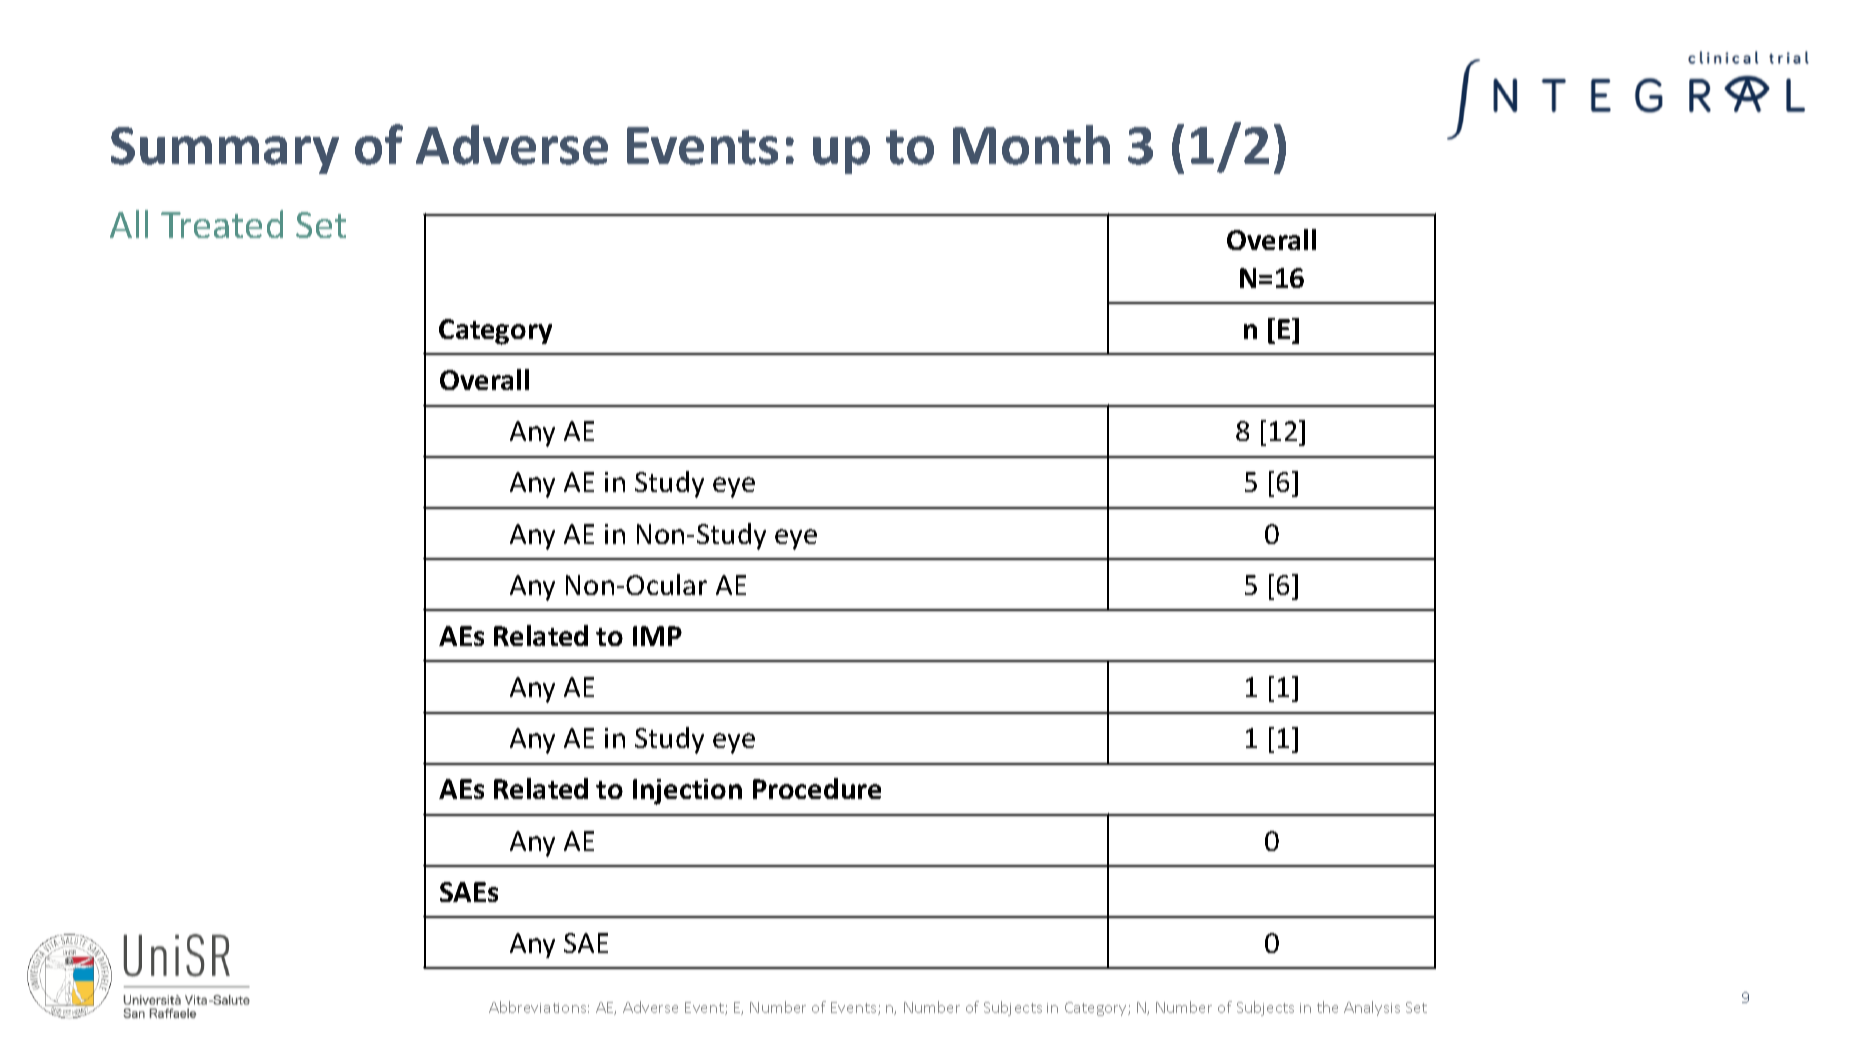 Image resolution: width=1860 pixels, height=1046 pixels. Describe the element at coordinates (817, 788) in the document. I see `Procedure` at that location.
